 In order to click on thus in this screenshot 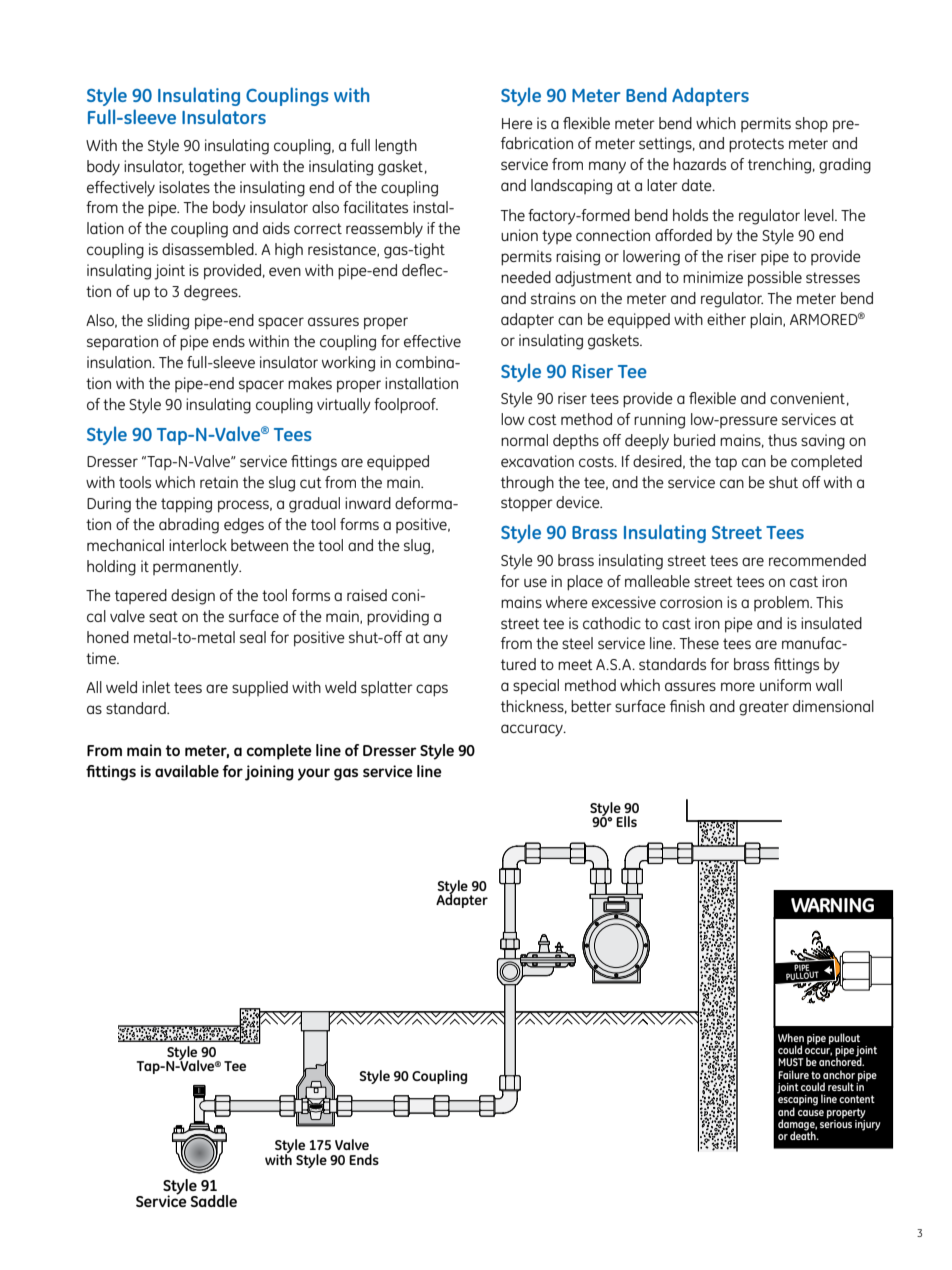, I will do `click(782, 440)`.
